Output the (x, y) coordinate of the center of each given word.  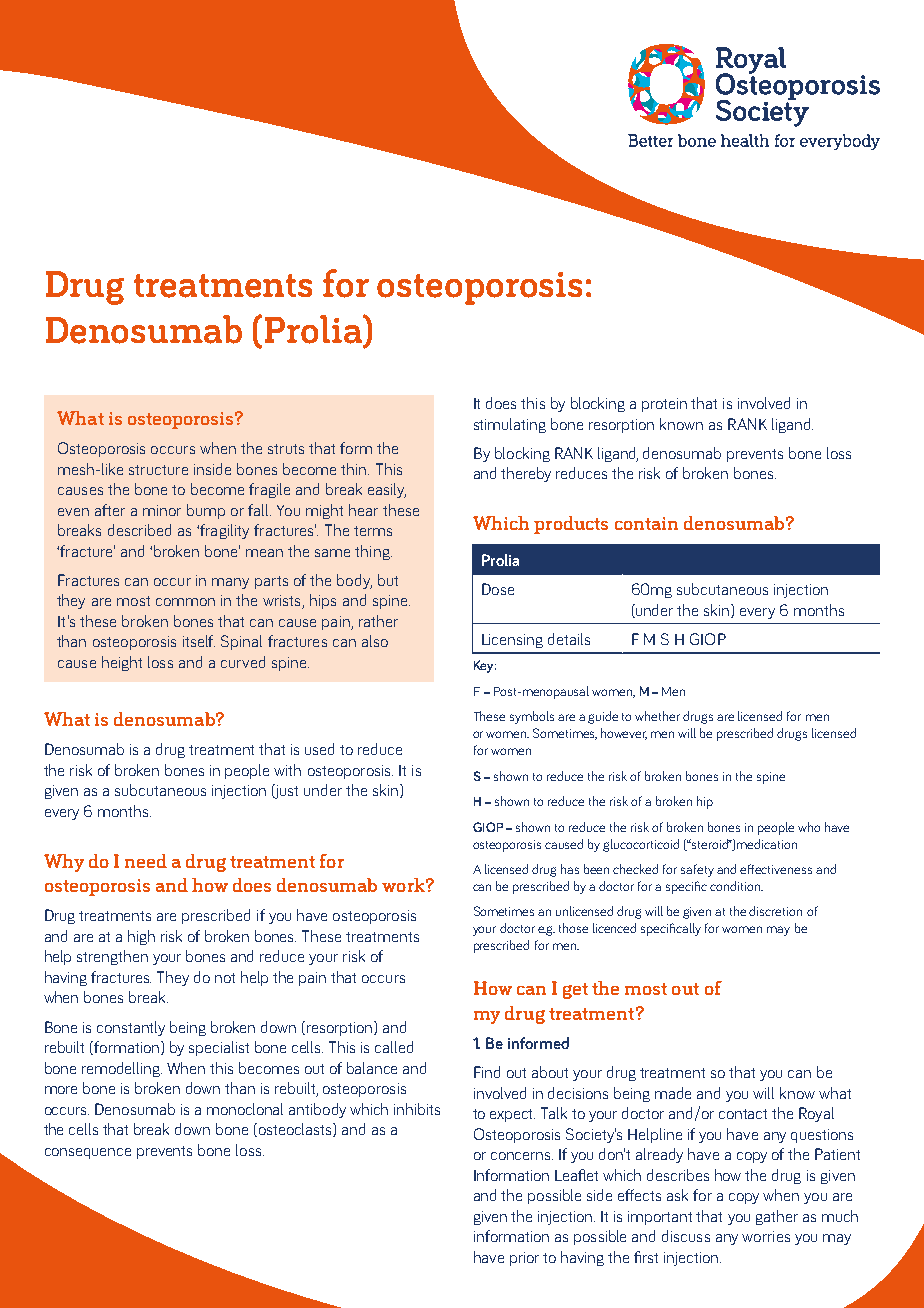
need (146, 861)
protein (664, 405)
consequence (88, 1153)
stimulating (510, 425)
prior (524, 1259)
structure (158, 470)
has (570, 869)
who (809, 827)
